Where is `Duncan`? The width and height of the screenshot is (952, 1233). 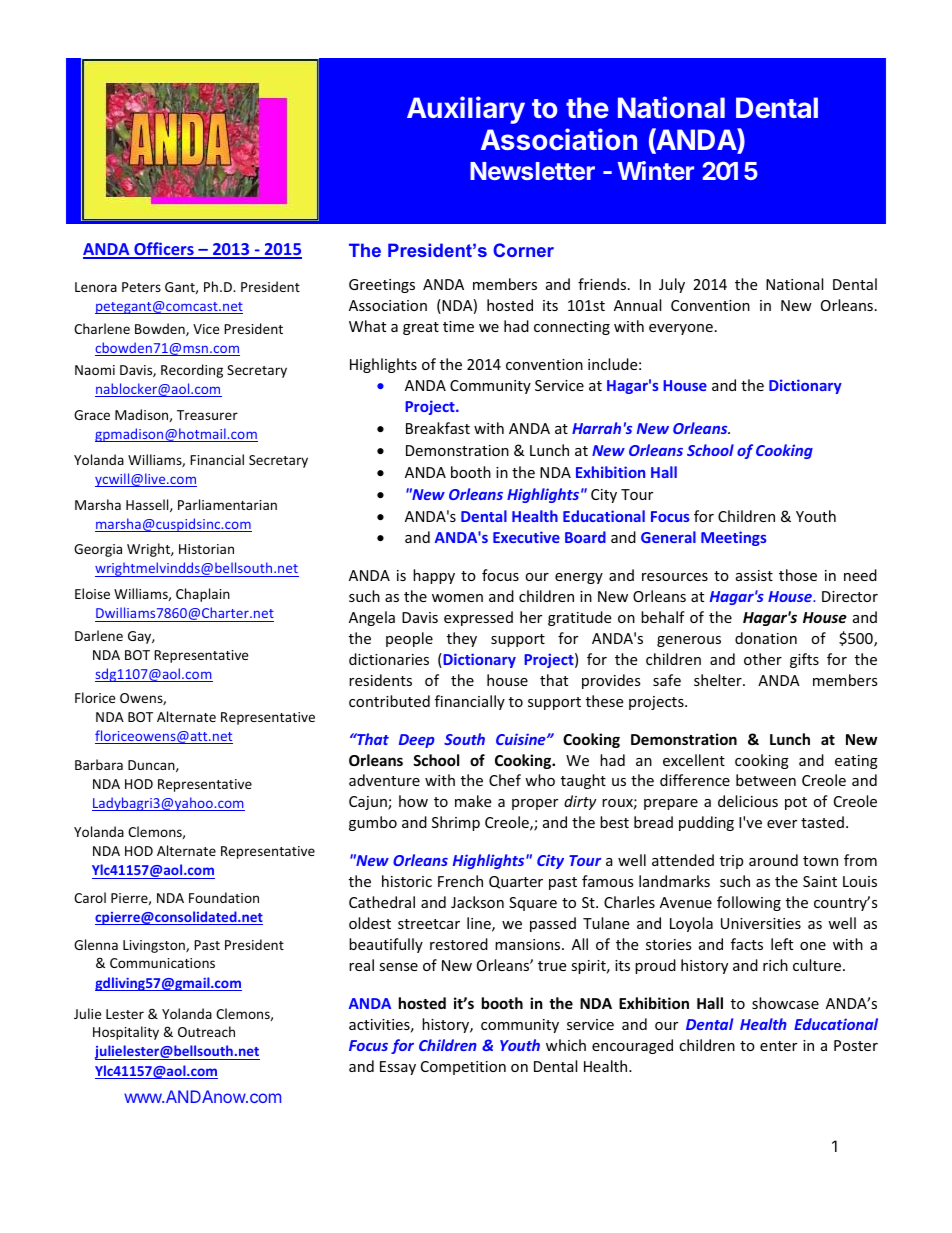
Duncan is located at coordinates (152, 766).
